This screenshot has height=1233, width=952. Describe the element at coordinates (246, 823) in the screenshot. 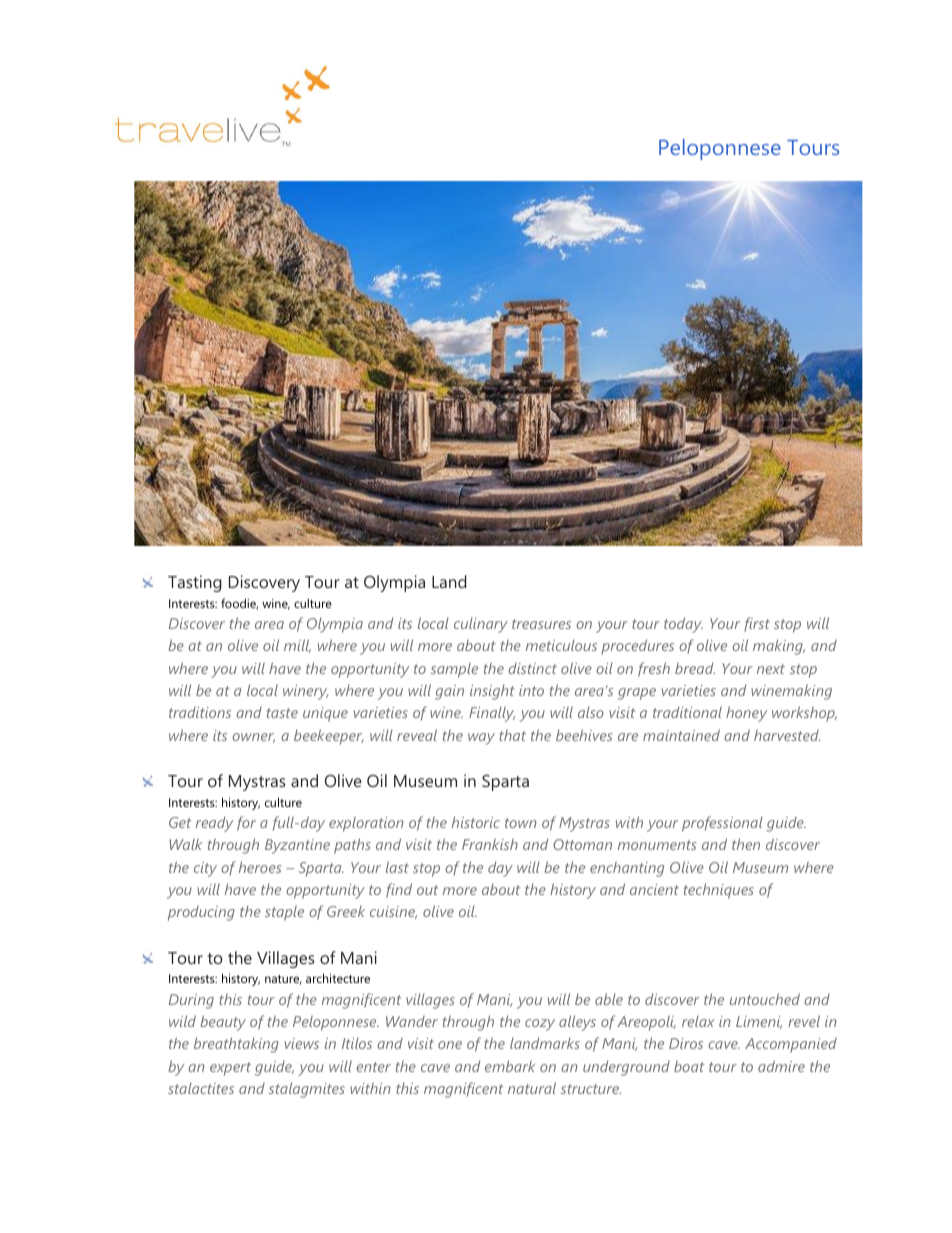

I see `for` at that location.
